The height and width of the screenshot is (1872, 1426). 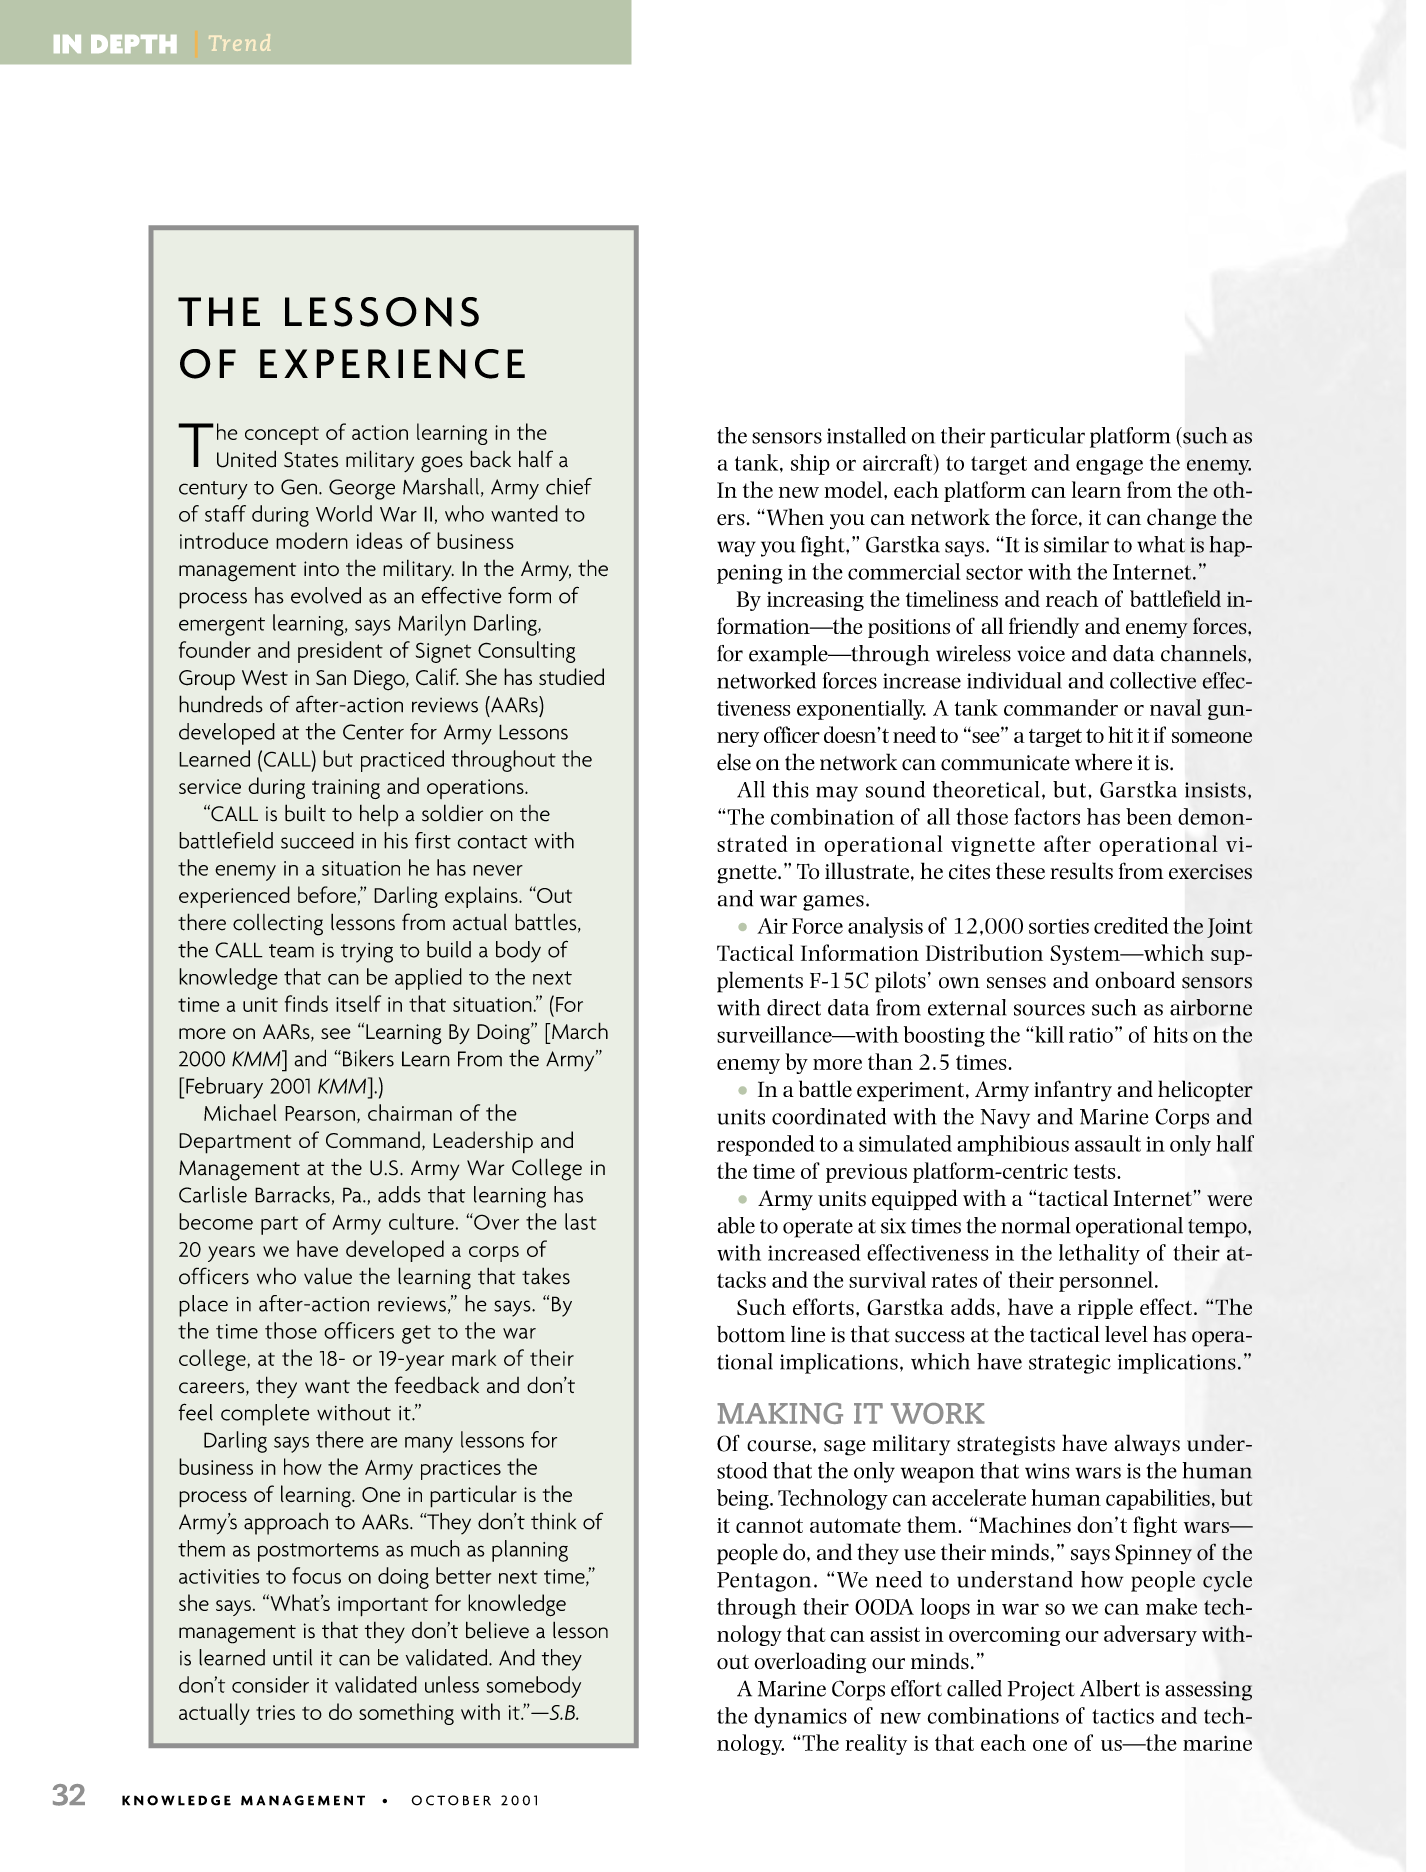 I want to click on engage, so click(x=1109, y=467).
